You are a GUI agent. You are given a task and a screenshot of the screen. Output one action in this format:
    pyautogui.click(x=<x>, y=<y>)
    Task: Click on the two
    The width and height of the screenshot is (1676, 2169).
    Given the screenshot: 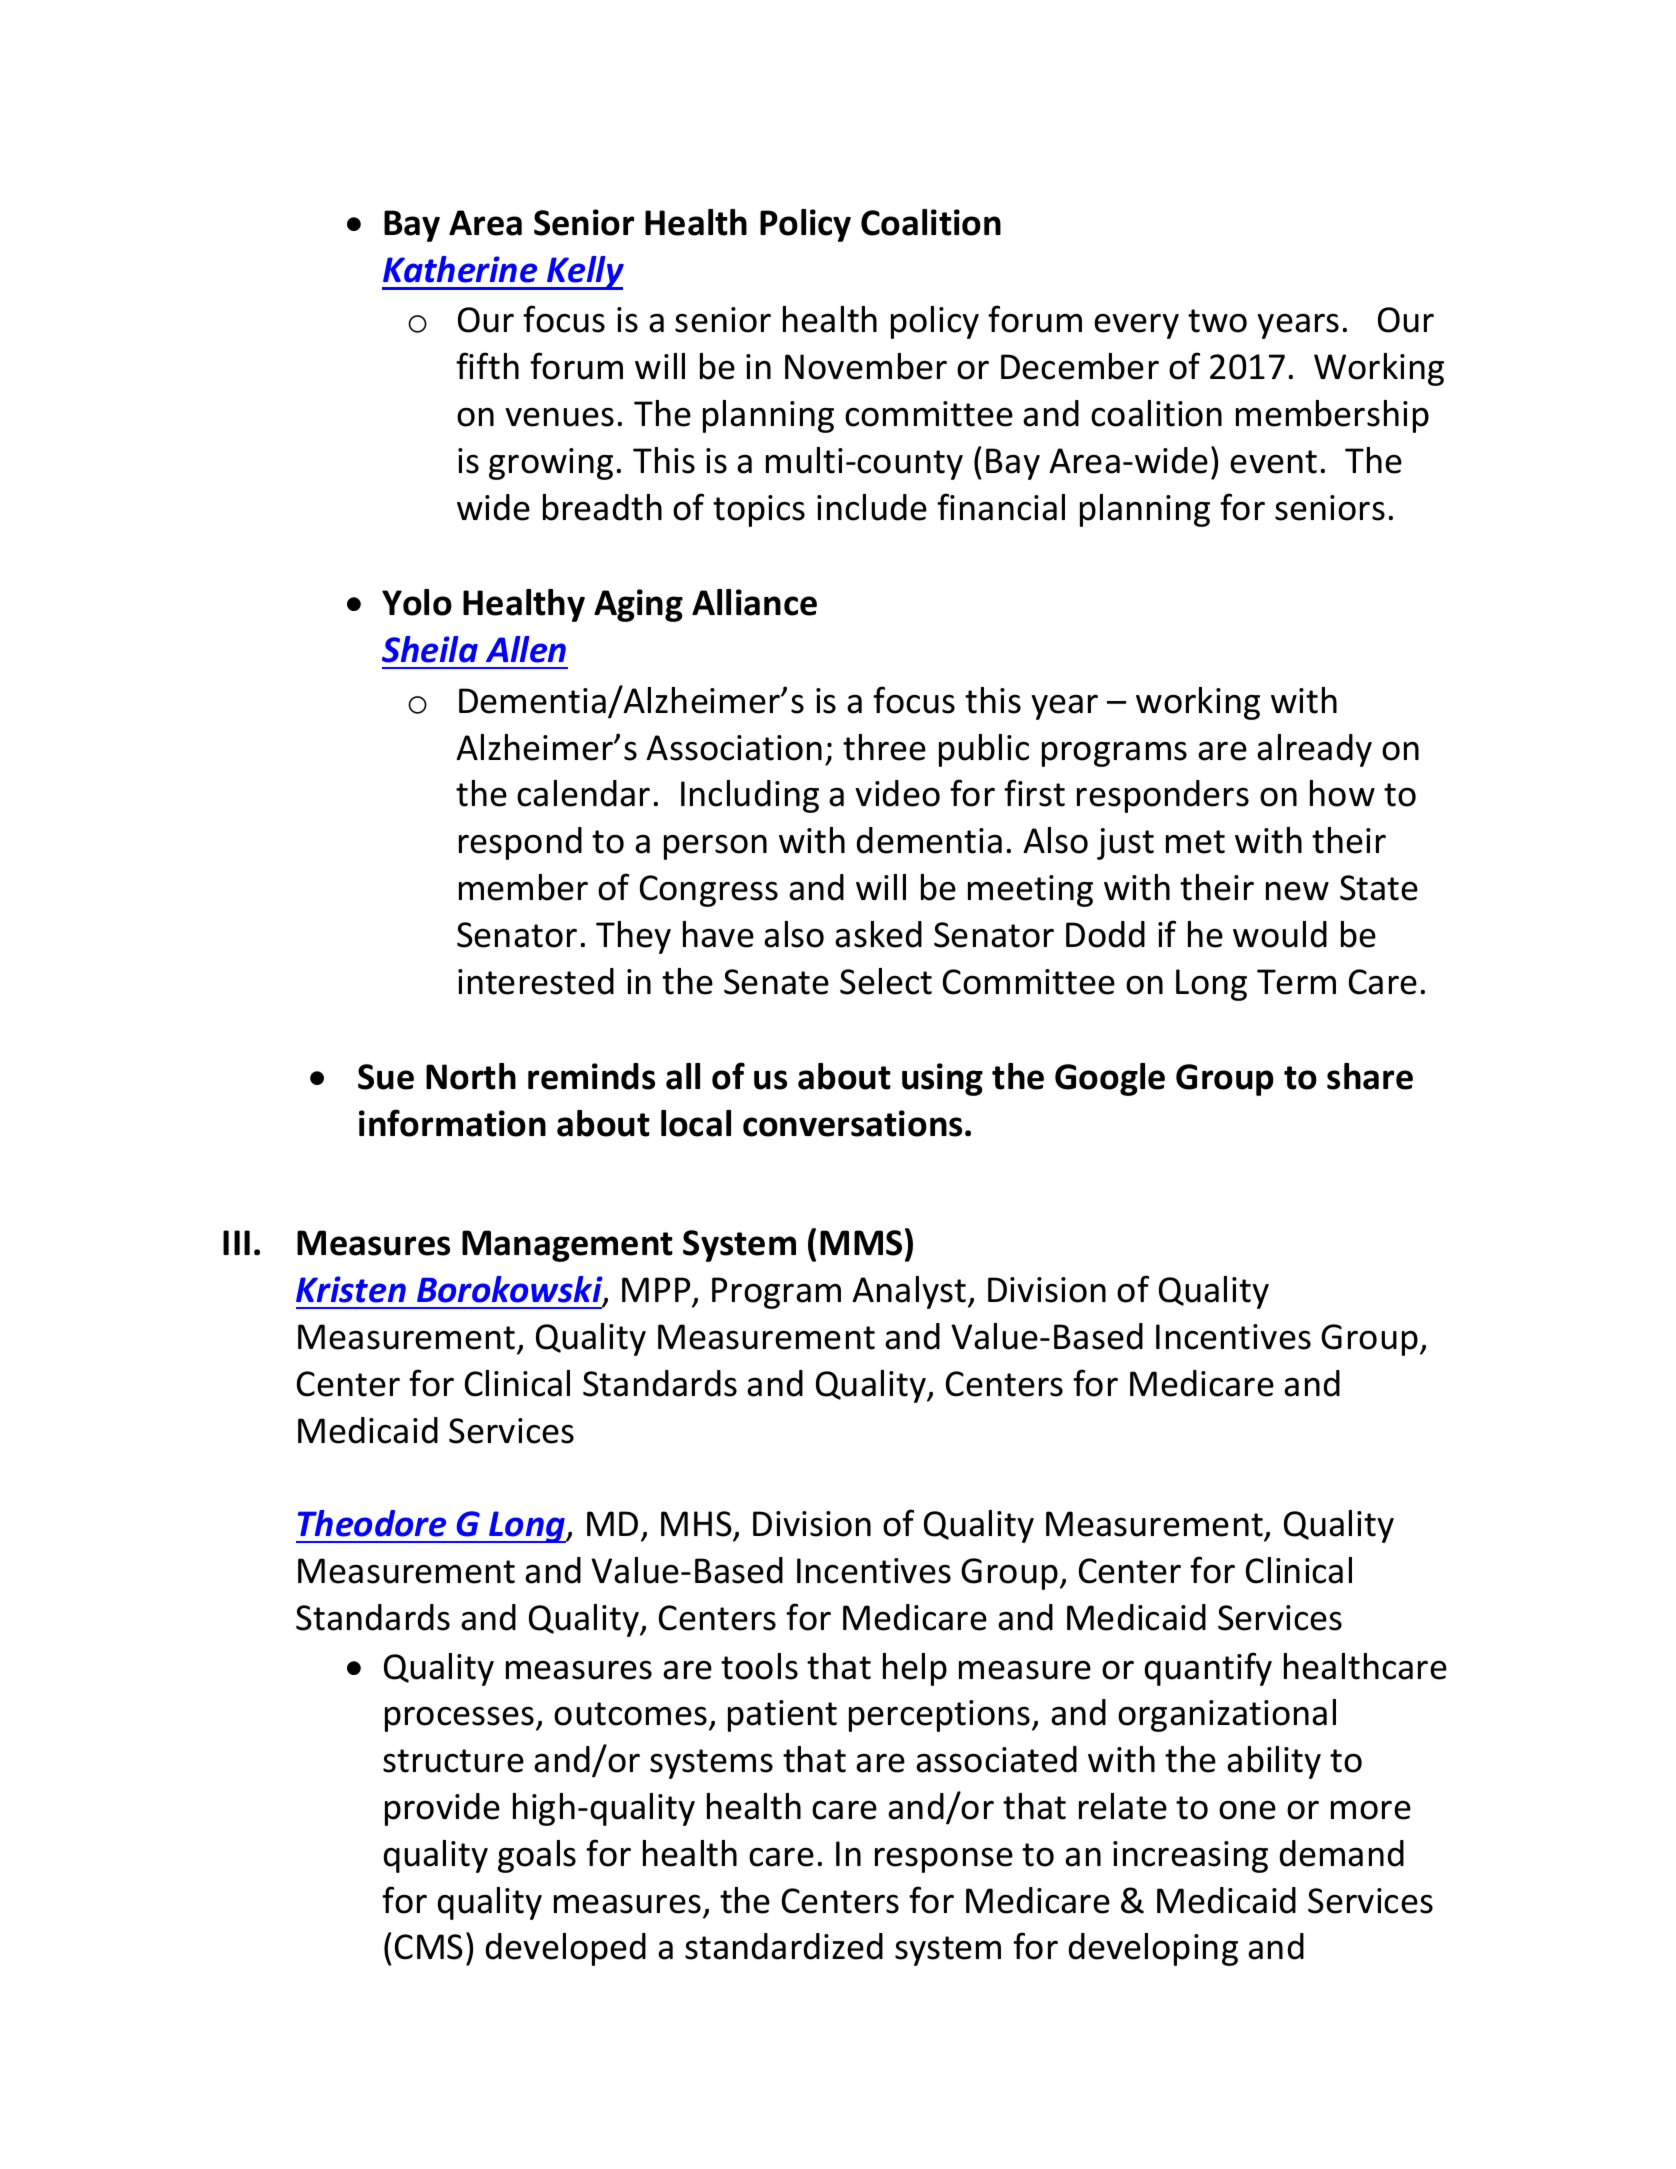 What is the action you would take?
    pyautogui.click(x=1217, y=321)
